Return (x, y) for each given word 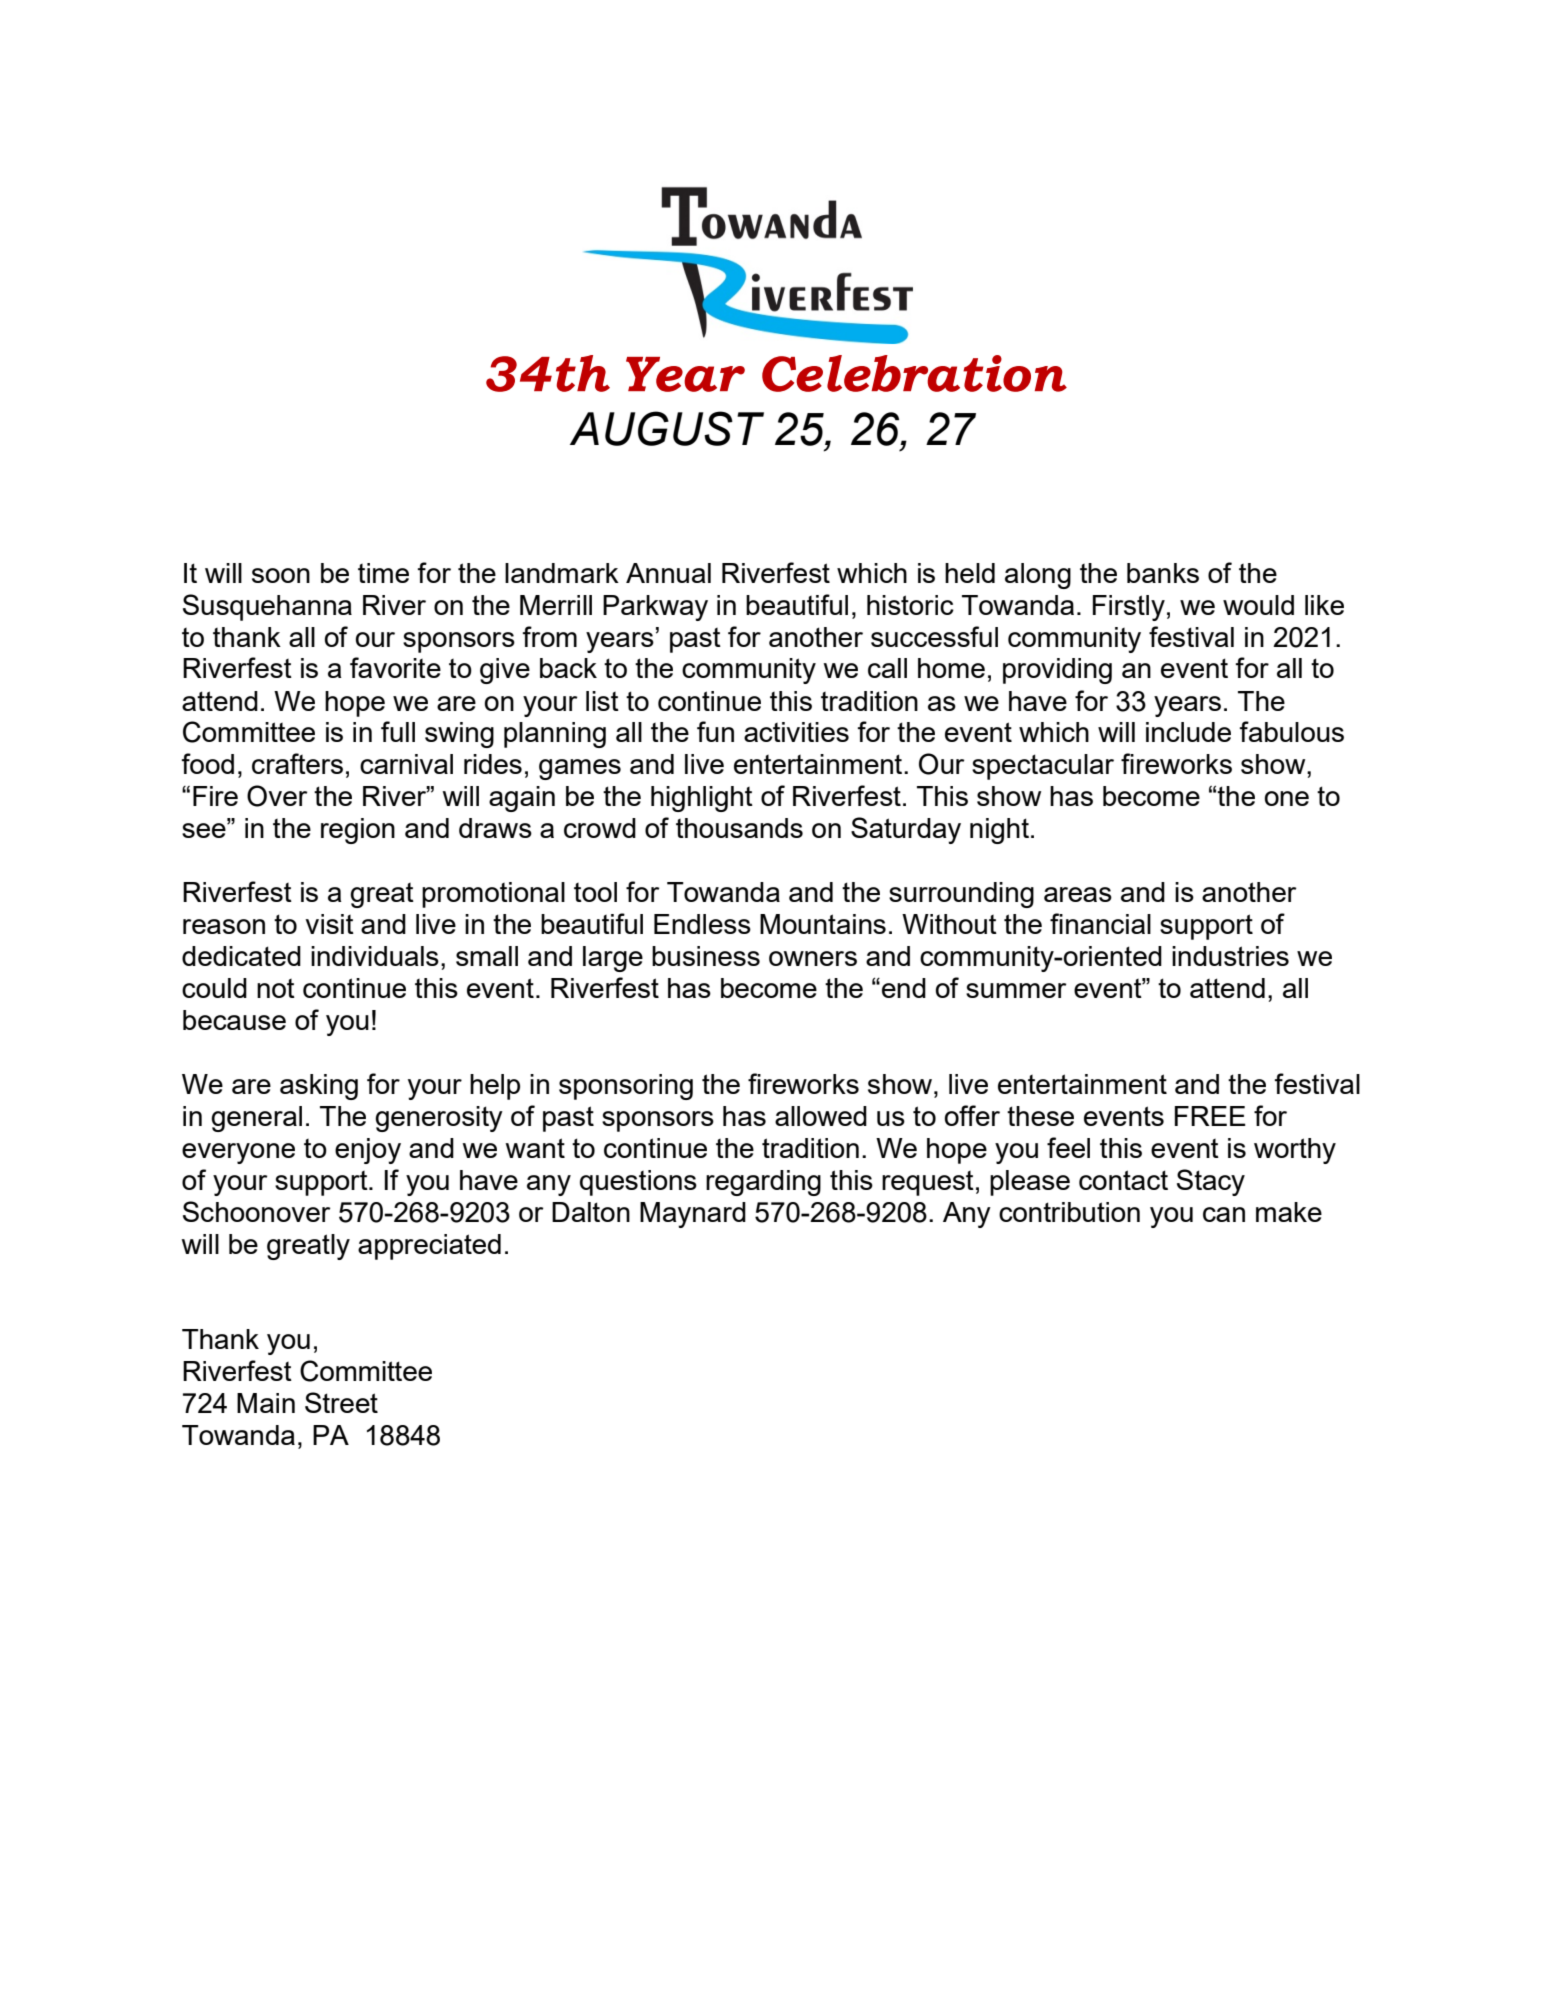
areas (1078, 894)
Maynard (693, 1215)
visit (329, 924)
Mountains (823, 924)
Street (341, 1402)
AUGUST (667, 428)
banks (1163, 573)
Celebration (914, 373)
